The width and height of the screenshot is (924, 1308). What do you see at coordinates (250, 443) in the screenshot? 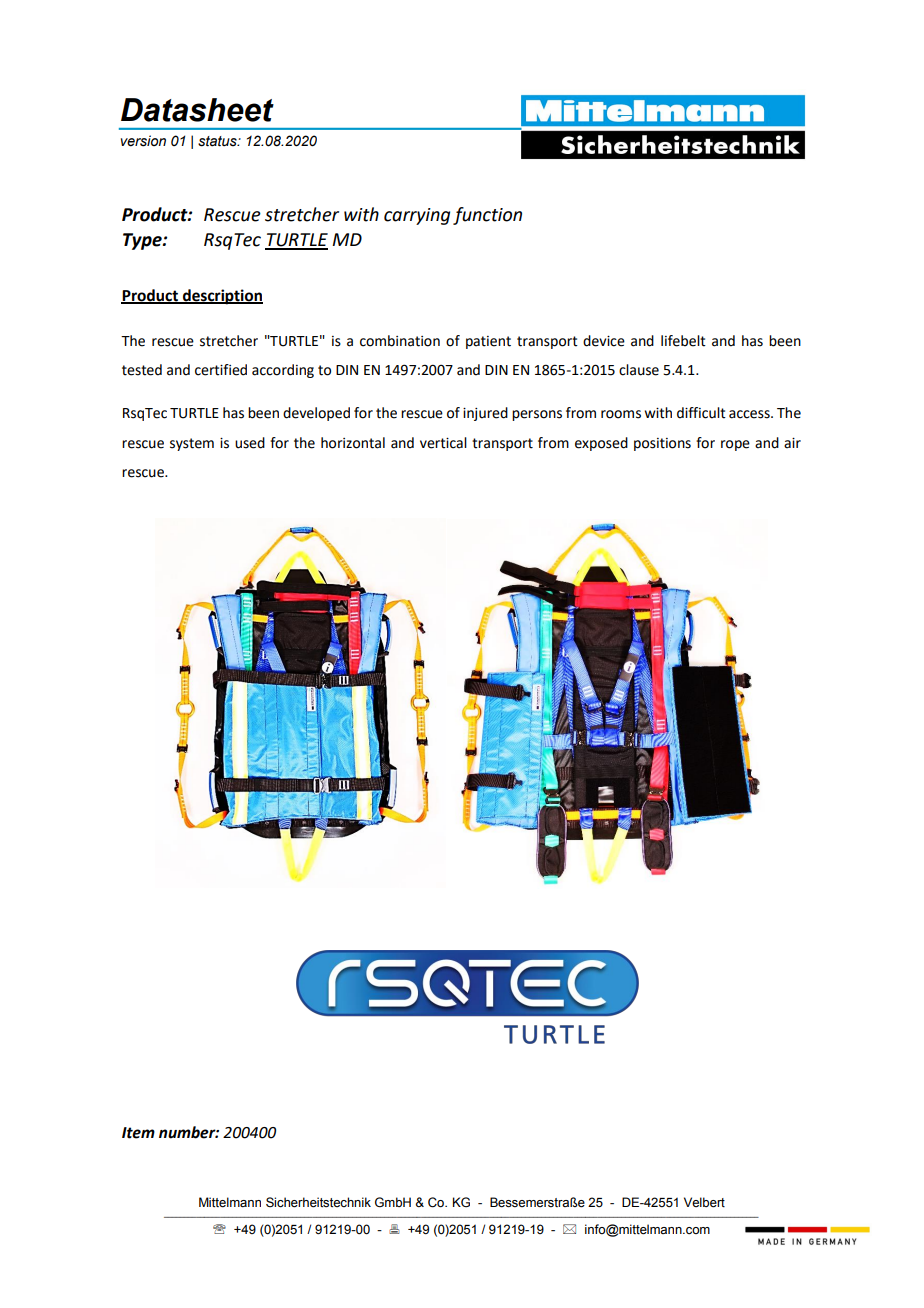
I see `used` at bounding box center [250, 443].
